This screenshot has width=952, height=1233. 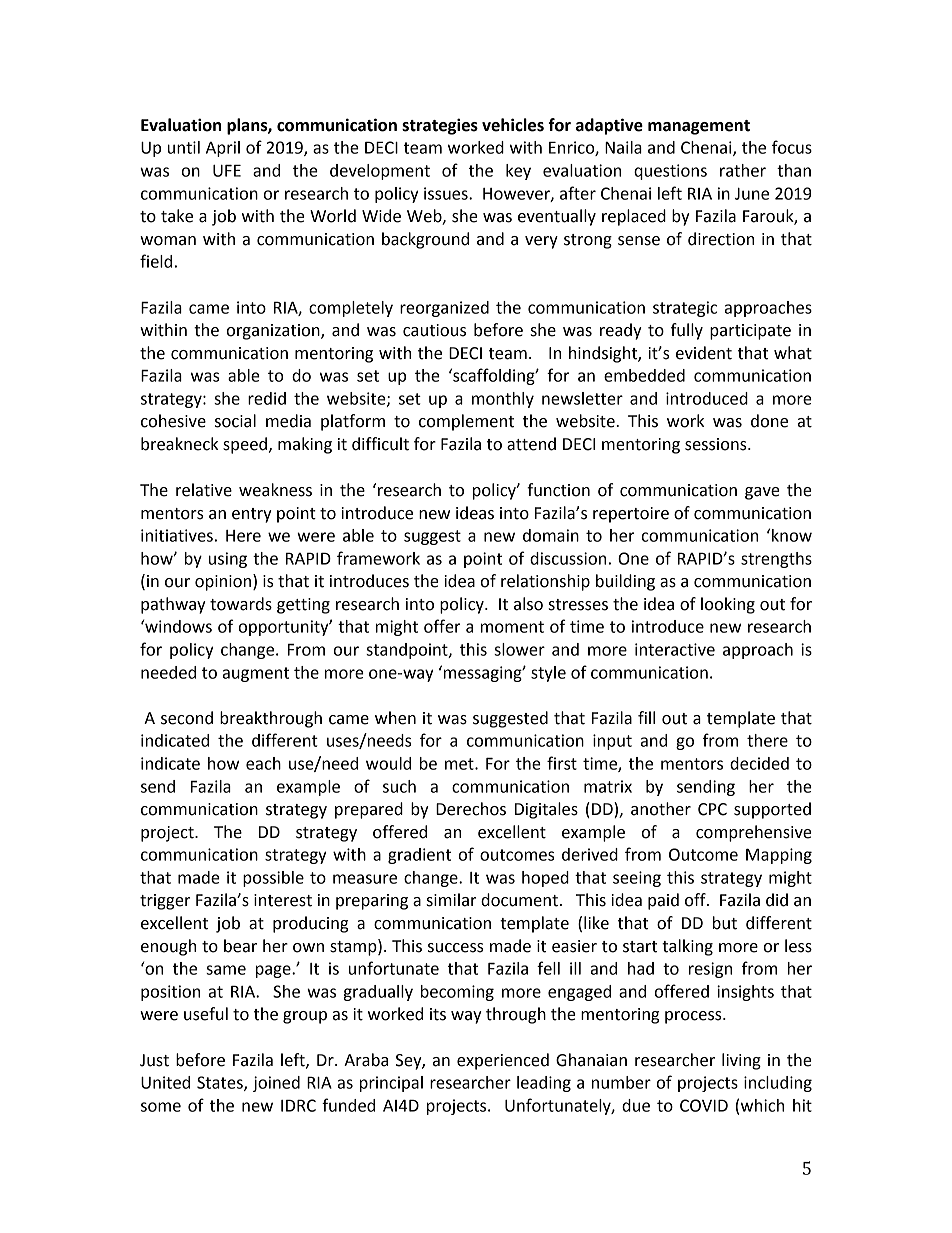 I want to click on complement, so click(x=466, y=422).
